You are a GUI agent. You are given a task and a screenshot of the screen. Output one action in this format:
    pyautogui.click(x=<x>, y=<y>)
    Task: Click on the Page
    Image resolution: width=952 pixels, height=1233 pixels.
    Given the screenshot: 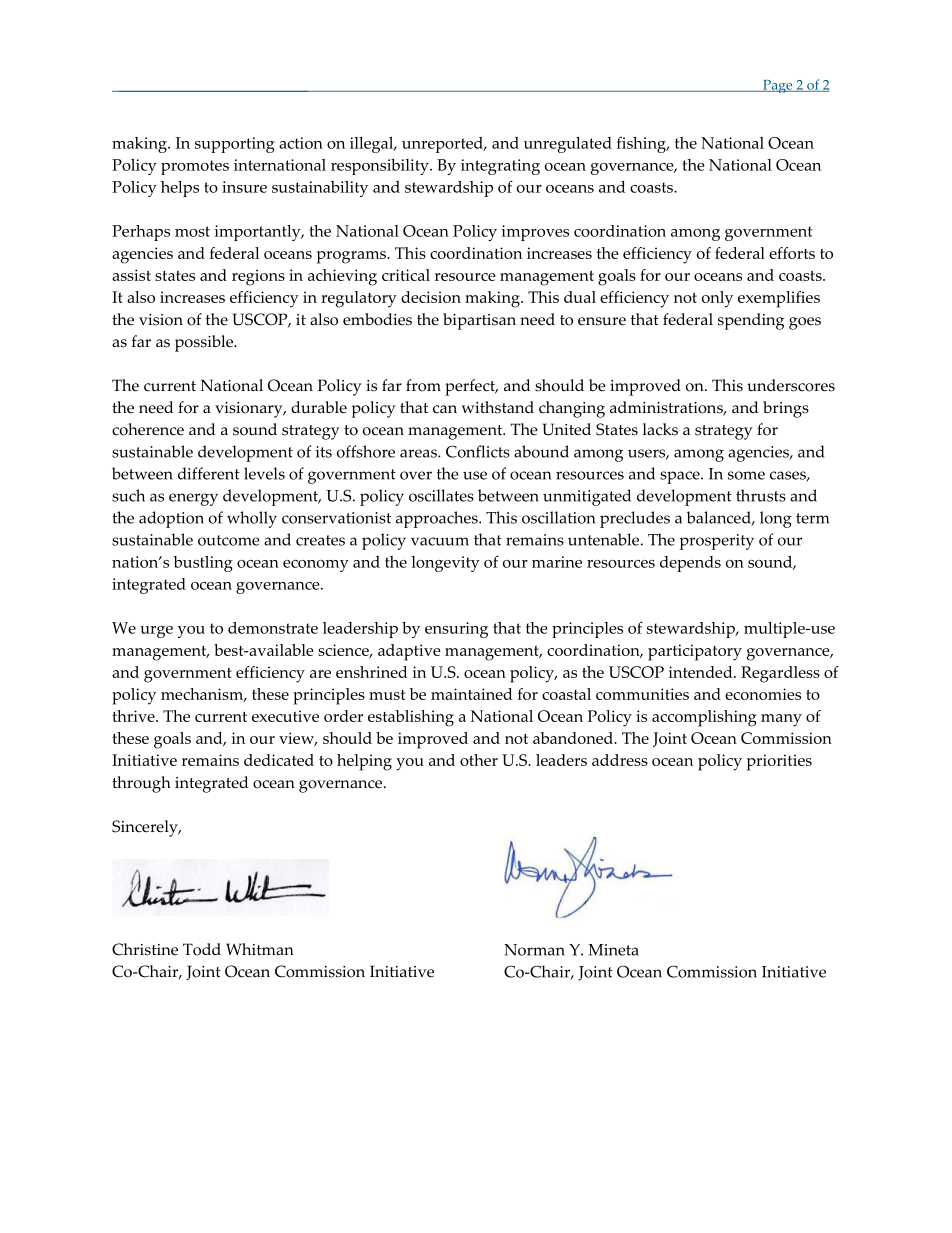 What is the action you would take?
    pyautogui.click(x=778, y=86)
